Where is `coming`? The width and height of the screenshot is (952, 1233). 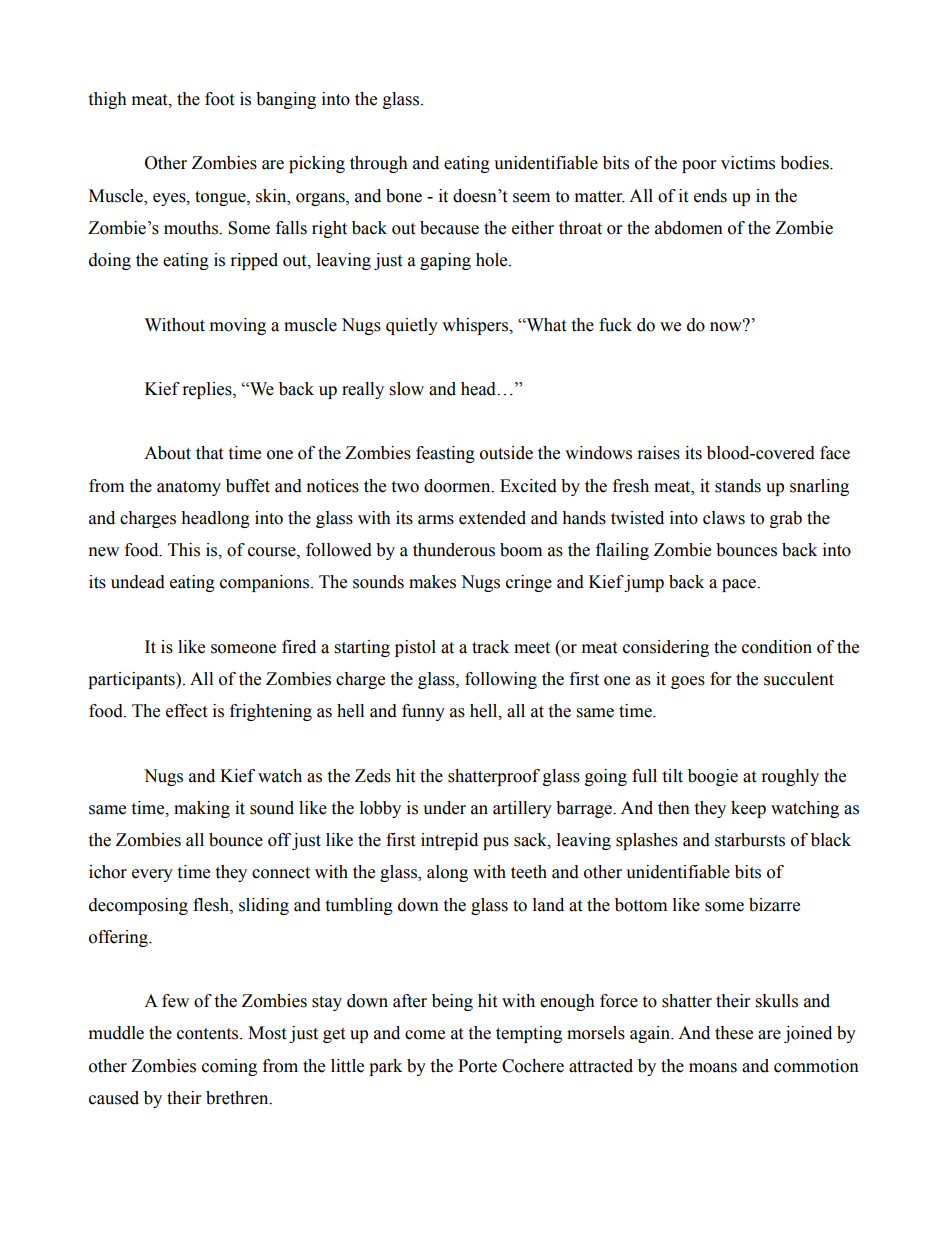
coming is located at coordinates (229, 1067).
